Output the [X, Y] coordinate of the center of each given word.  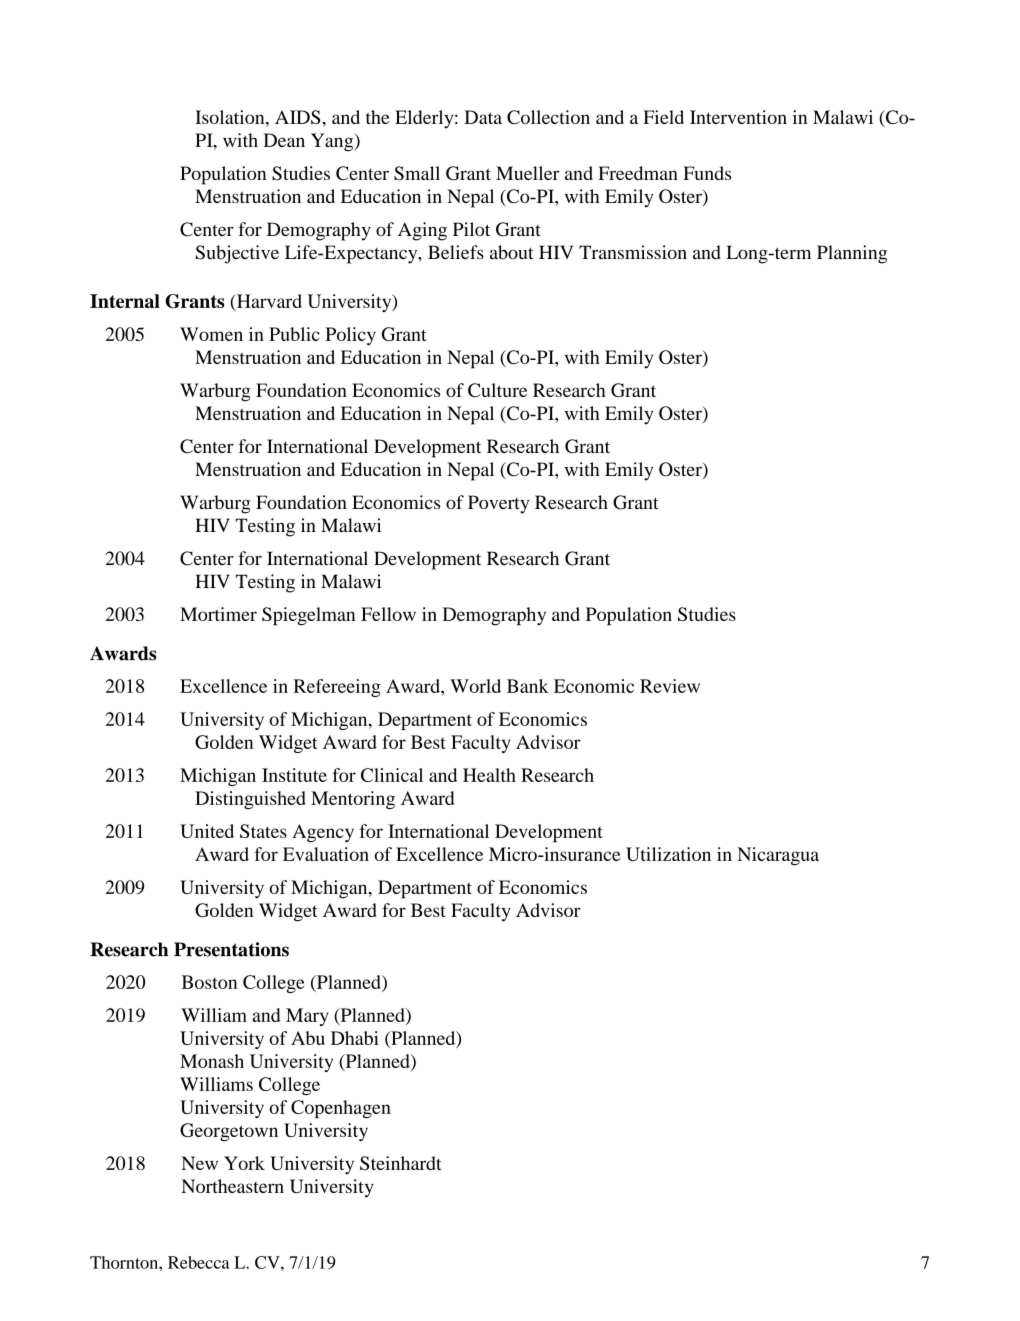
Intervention [738, 117]
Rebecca [199, 1262]
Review [670, 686]
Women [211, 334]
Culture [497, 390]
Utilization [668, 854]
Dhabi [355, 1038]
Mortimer [218, 614]
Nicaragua [778, 856]
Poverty [499, 504]
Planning [852, 254]
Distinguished [250, 800]
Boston [209, 982]
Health [489, 775]
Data [483, 117]
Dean [284, 140]
